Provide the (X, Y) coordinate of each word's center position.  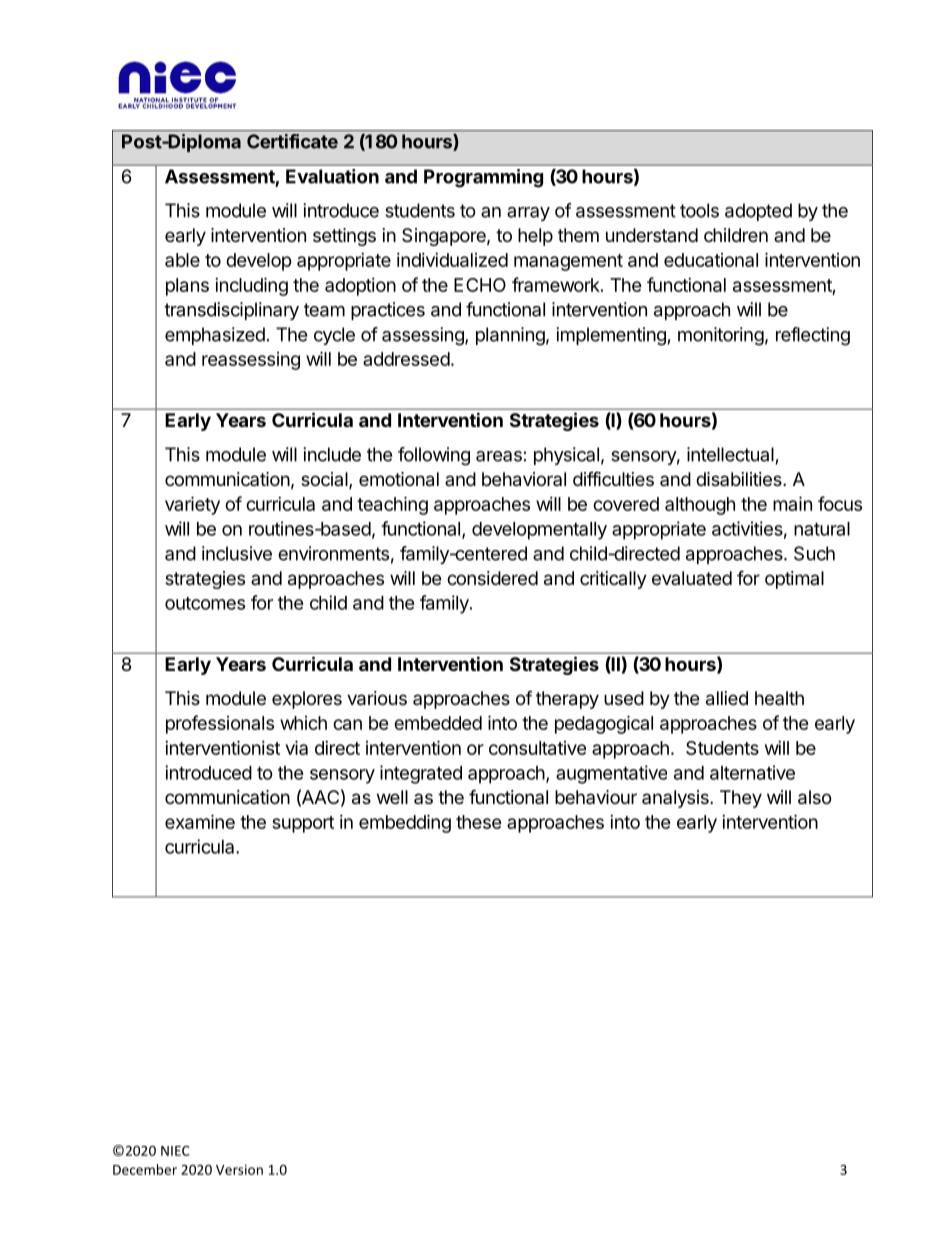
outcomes (205, 603)
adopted (758, 212)
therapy (567, 700)
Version (239, 1169)
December (145, 1169)
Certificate (292, 141)
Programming (483, 178)
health (779, 698)
